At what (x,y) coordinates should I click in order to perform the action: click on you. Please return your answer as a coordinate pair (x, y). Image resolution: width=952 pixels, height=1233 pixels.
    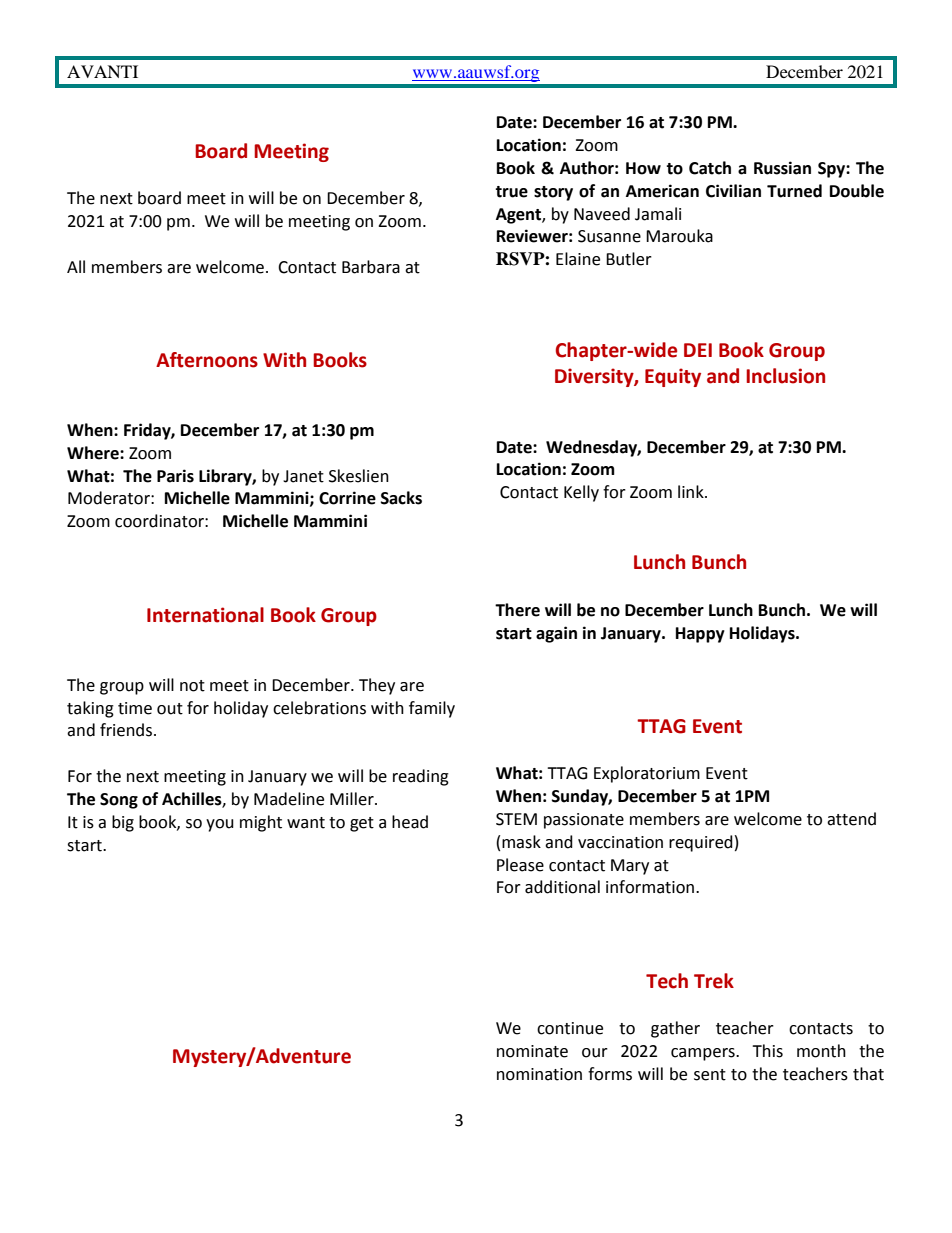
    Looking at the image, I should click on (220, 825).
